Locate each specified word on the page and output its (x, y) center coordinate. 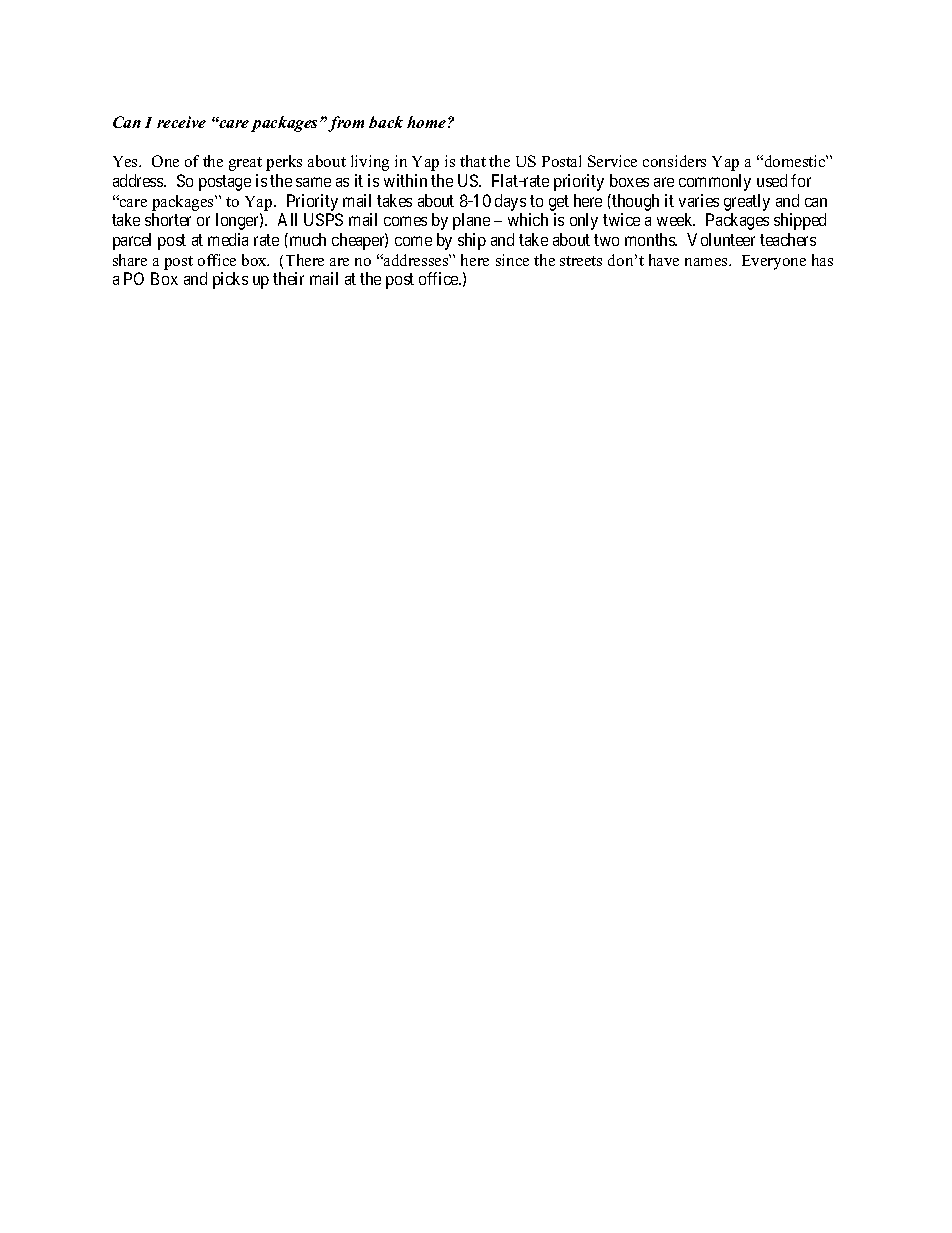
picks (230, 280)
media (228, 239)
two (606, 240)
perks (284, 163)
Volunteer (721, 239)
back (386, 122)
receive (181, 122)
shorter (168, 219)
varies (699, 200)
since (512, 260)
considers (674, 161)
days (510, 202)
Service (612, 161)
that (473, 161)
